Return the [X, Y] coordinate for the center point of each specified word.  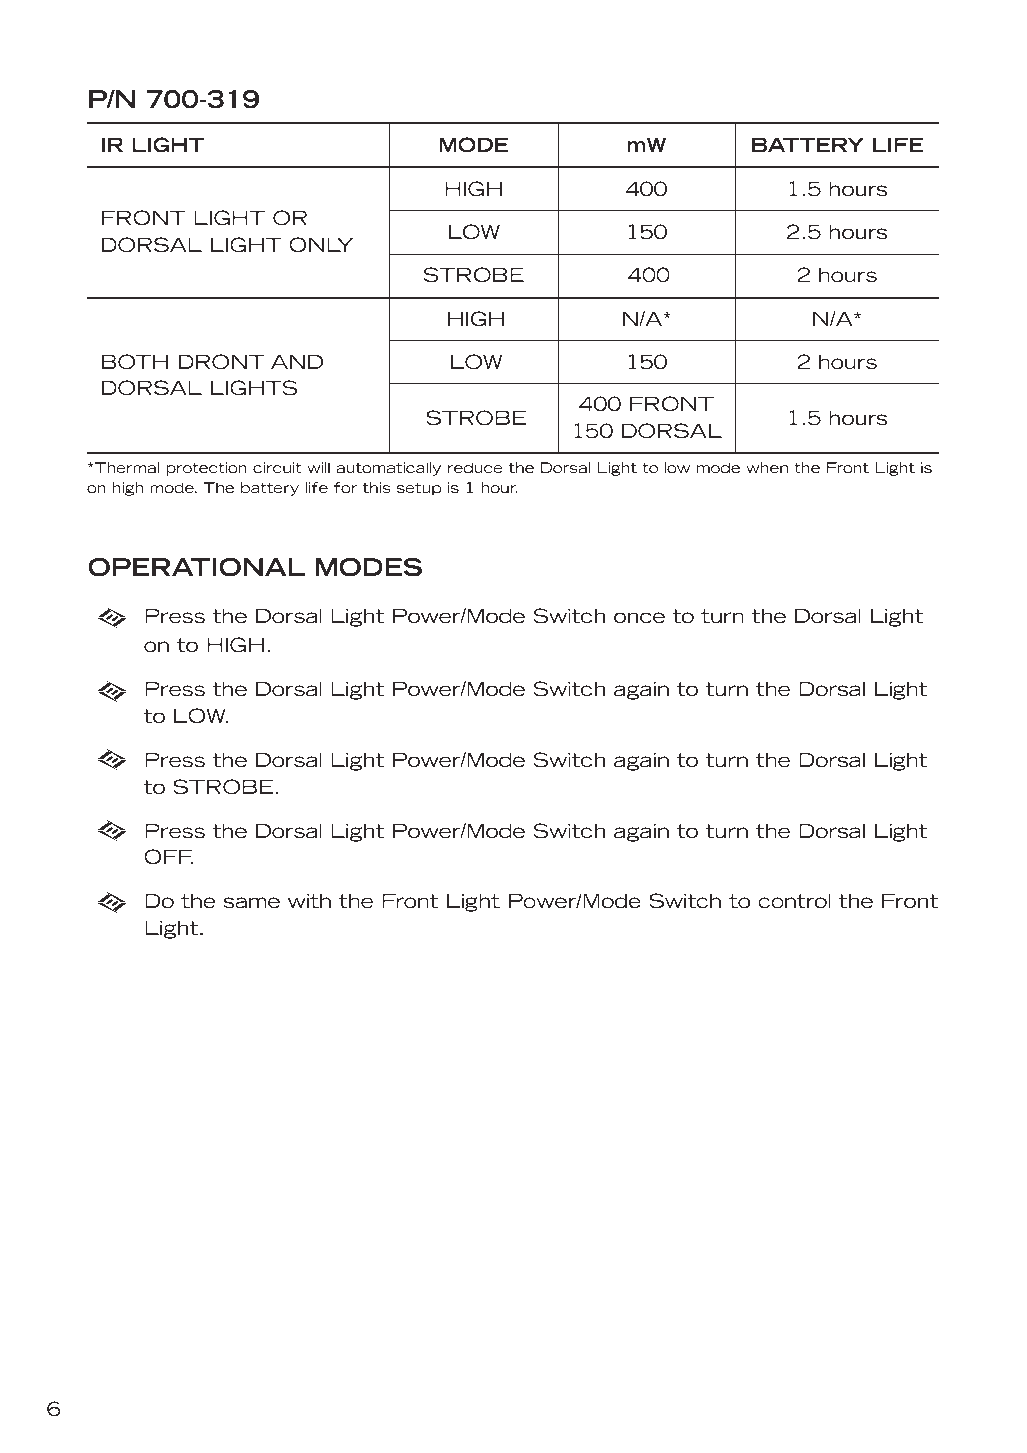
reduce [475, 467]
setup [419, 489]
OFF [169, 857]
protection [206, 469]
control [794, 901]
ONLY [321, 245]
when [767, 467]
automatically [388, 469]
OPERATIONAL [196, 567]
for [345, 487]
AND [297, 362]
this [377, 487]
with [309, 901]
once [639, 618]
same [252, 903]
